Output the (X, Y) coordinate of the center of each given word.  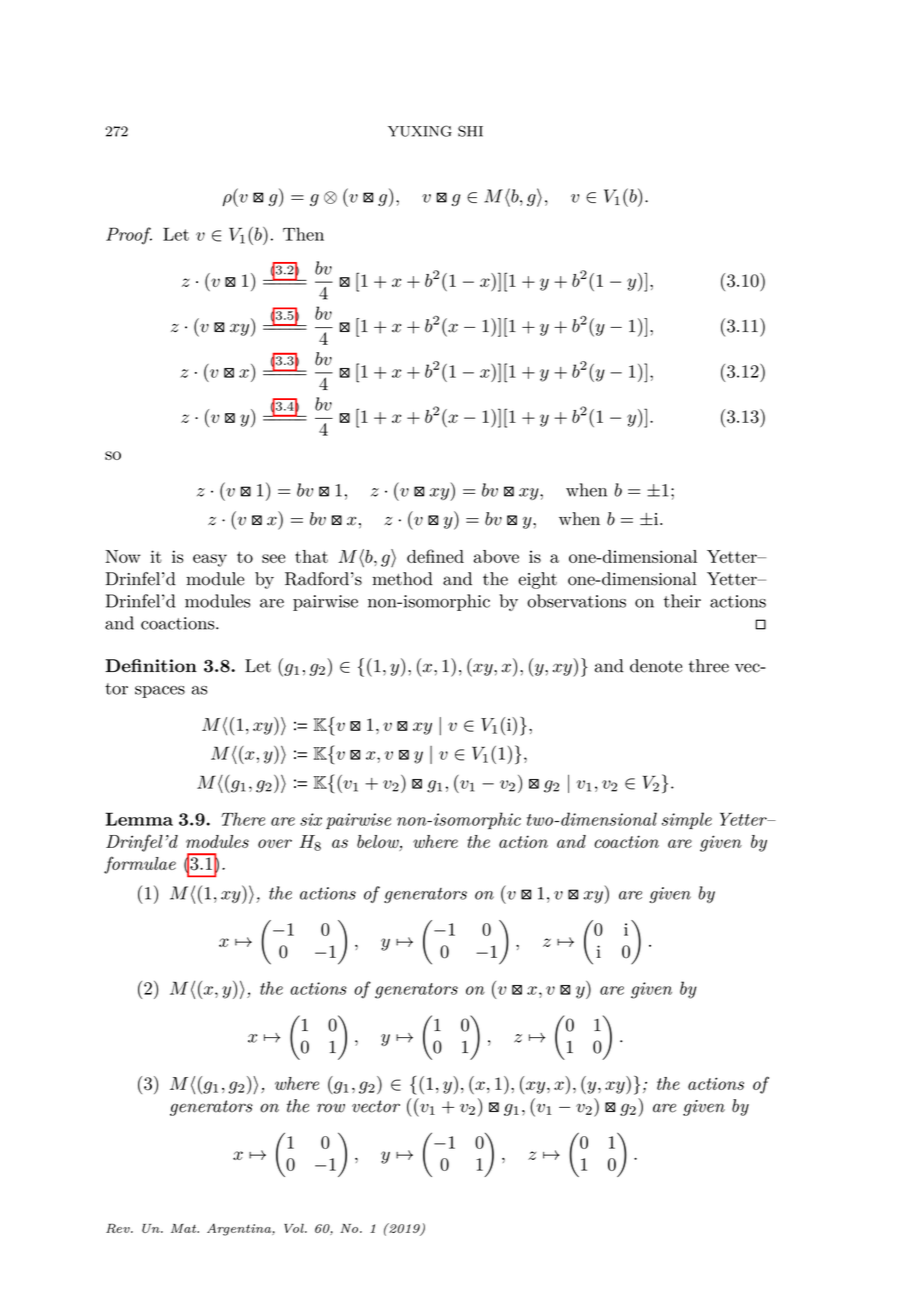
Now (123, 556)
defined (435, 556)
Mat (185, 1228)
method (402, 579)
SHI (470, 131)
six (311, 819)
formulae (140, 865)
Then (303, 234)
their (682, 601)
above (496, 556)
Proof (129, 236)
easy (210, 560)
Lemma (139, 819)
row (331, 1108)
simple (687, 820)
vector (376, 1106)
